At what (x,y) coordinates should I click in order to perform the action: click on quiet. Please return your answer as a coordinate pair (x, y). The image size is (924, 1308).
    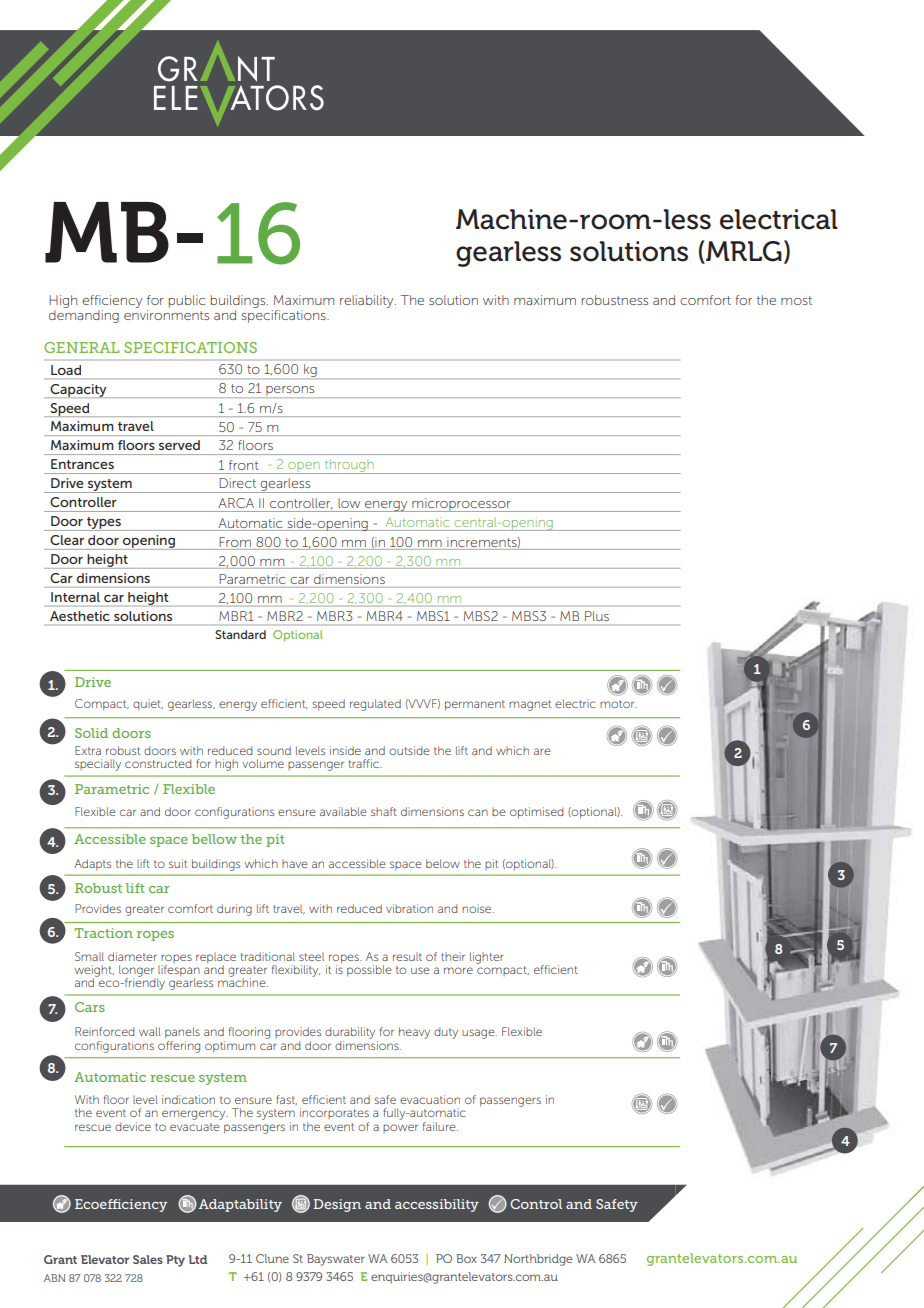
    Looking at the image, I should click on (148, 704).
